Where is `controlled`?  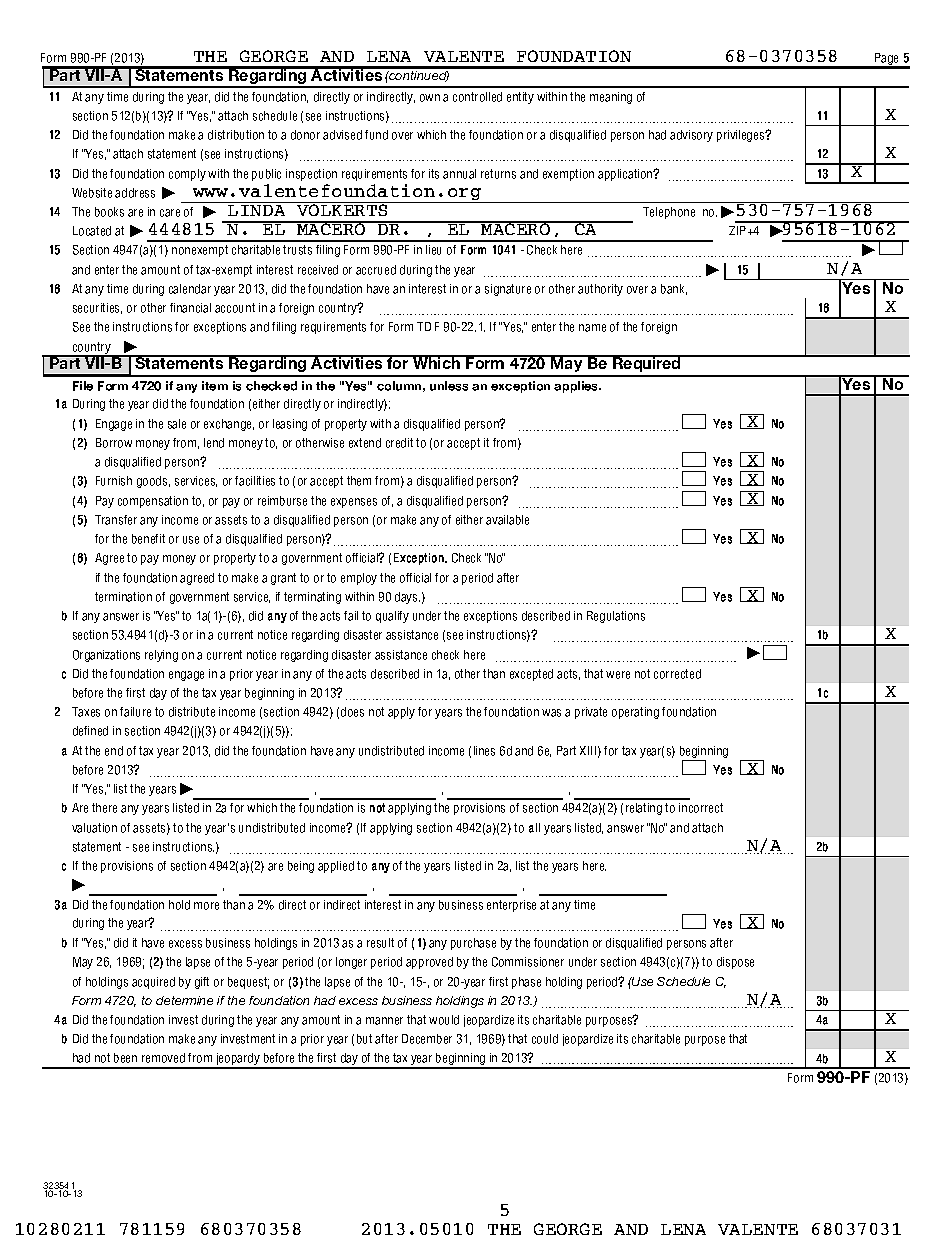 controlled is located at coordinates (477, 97).
